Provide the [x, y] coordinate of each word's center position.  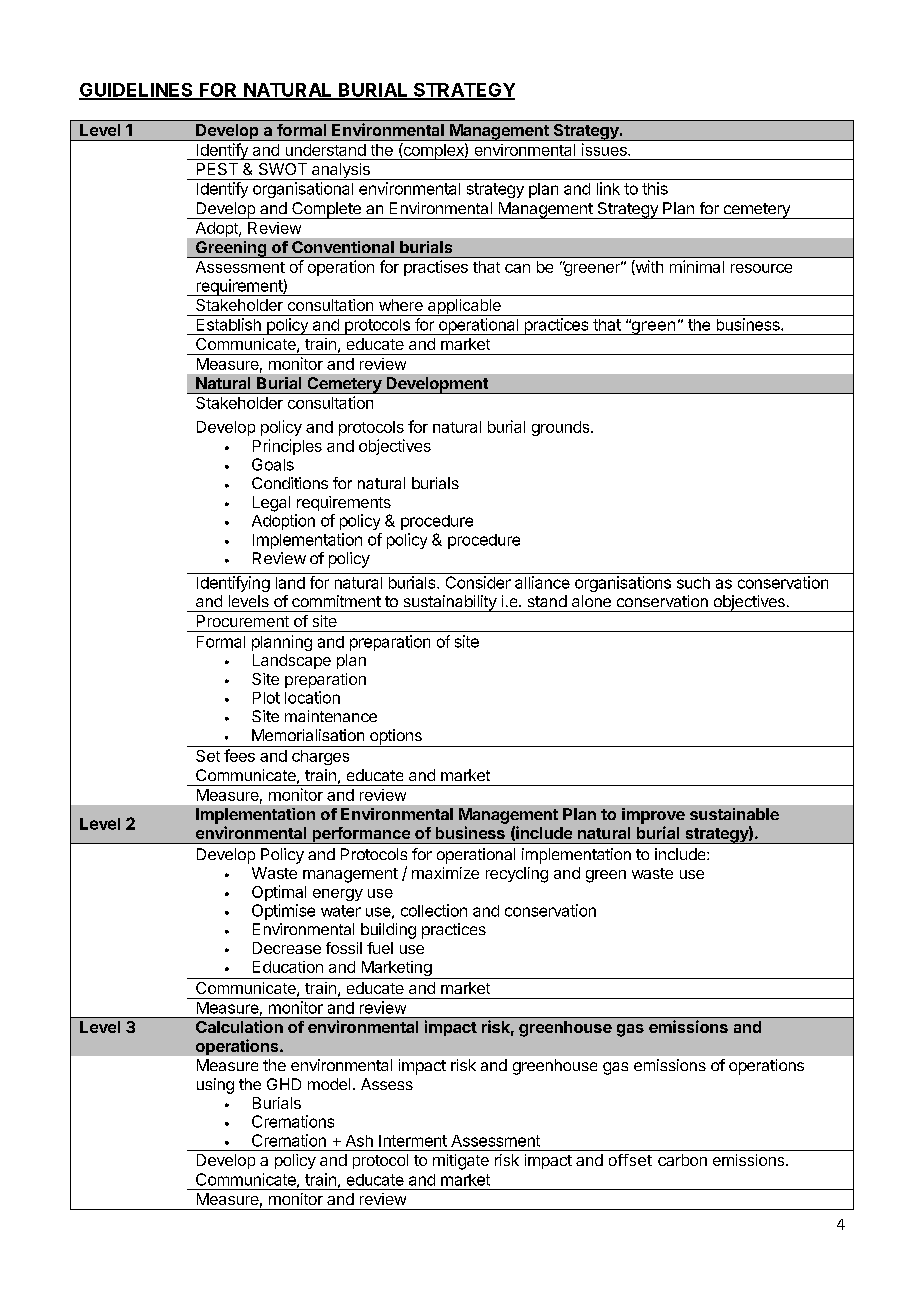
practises [436, 268]
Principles [287, 447]
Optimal [279, 893]
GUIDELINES [137, 91]
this [655, 188]
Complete [326, 210]
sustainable [734, 814]
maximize [445, 873]
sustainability [450, 603]
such [693, 583]
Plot [266, 698]
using [215, 1086]
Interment [413, 1141]
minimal [697, 266]
